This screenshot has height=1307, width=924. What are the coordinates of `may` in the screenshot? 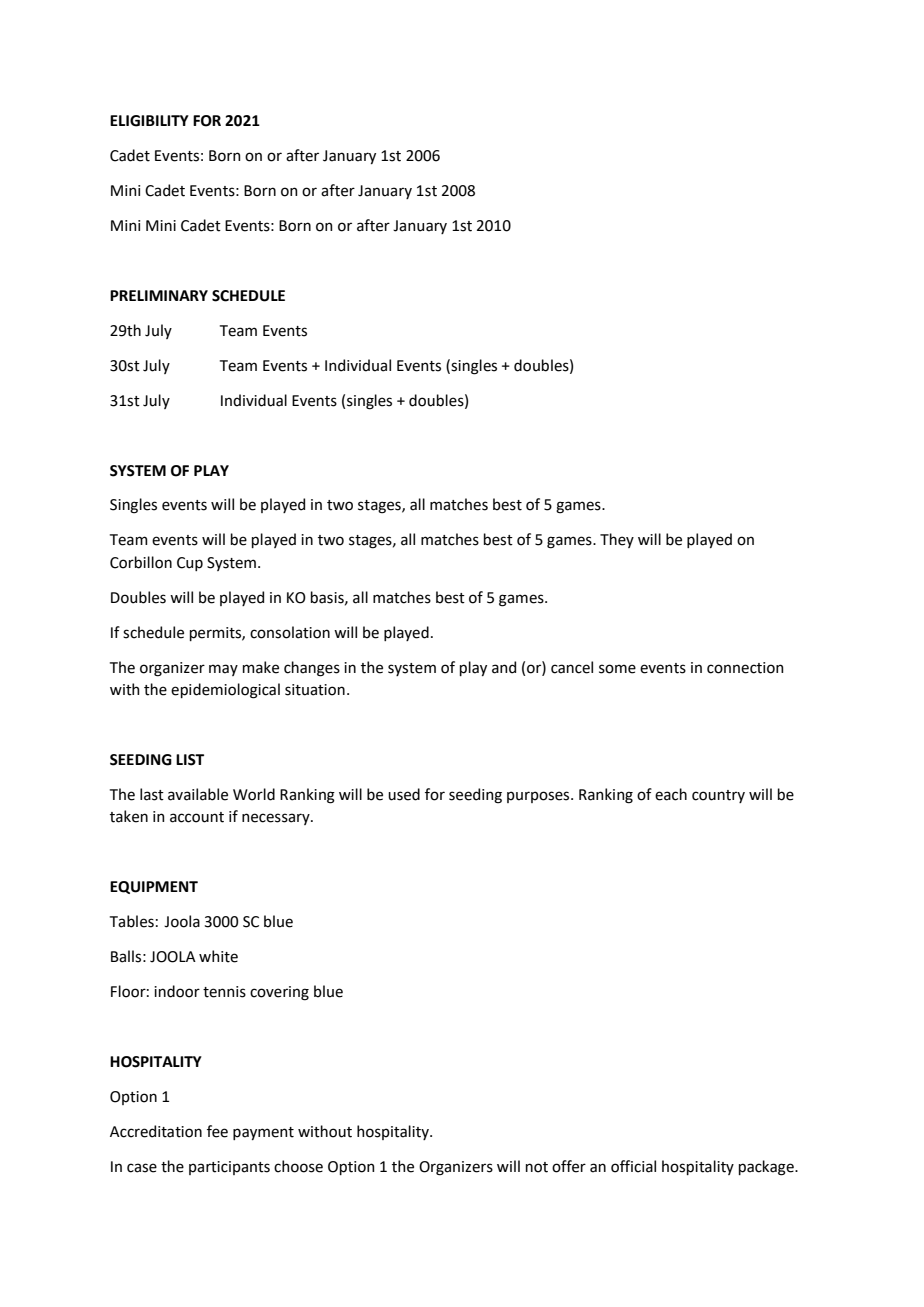 It's located at (223, 670).
